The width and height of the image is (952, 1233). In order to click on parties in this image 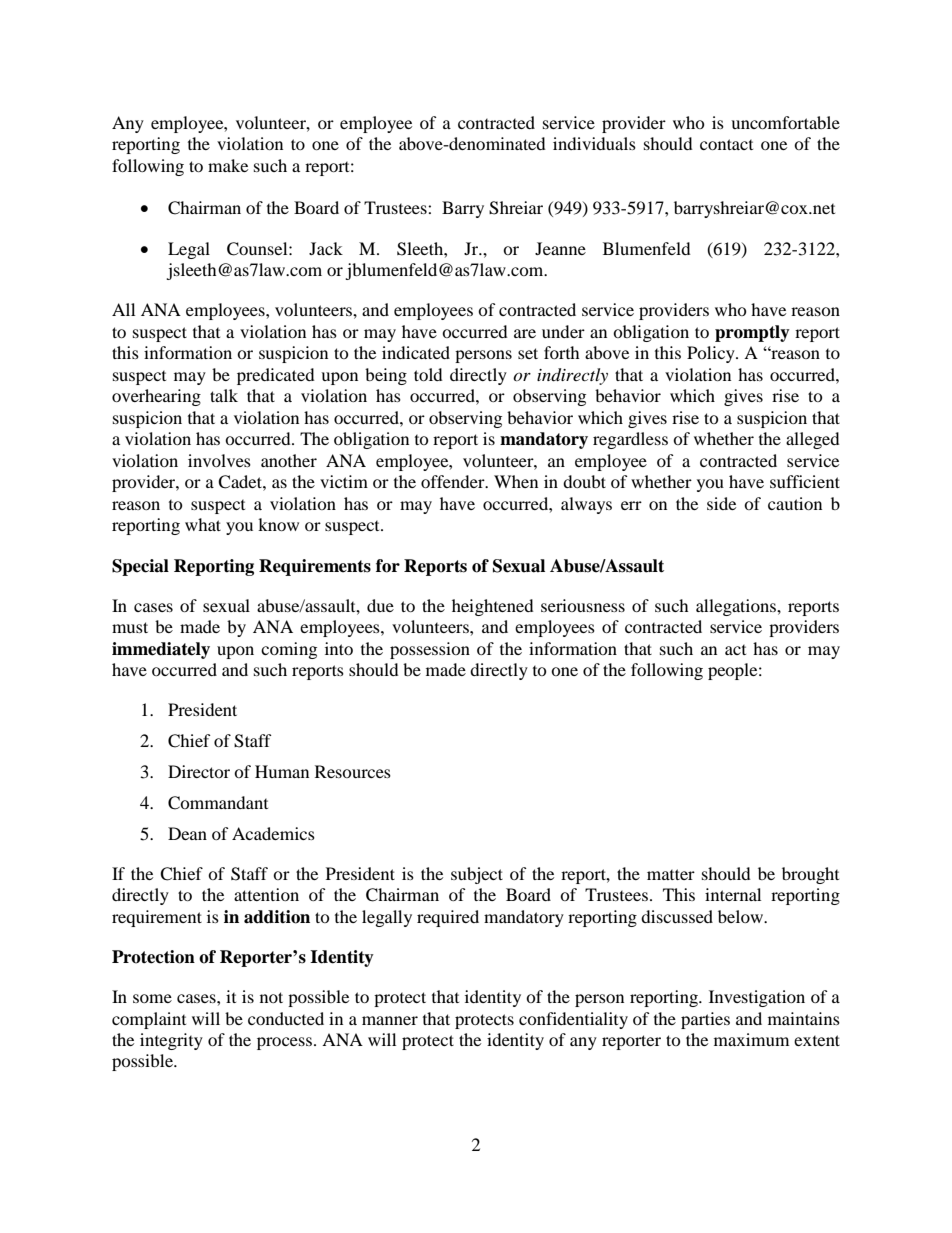, I will do `click(705, 1020)`.
